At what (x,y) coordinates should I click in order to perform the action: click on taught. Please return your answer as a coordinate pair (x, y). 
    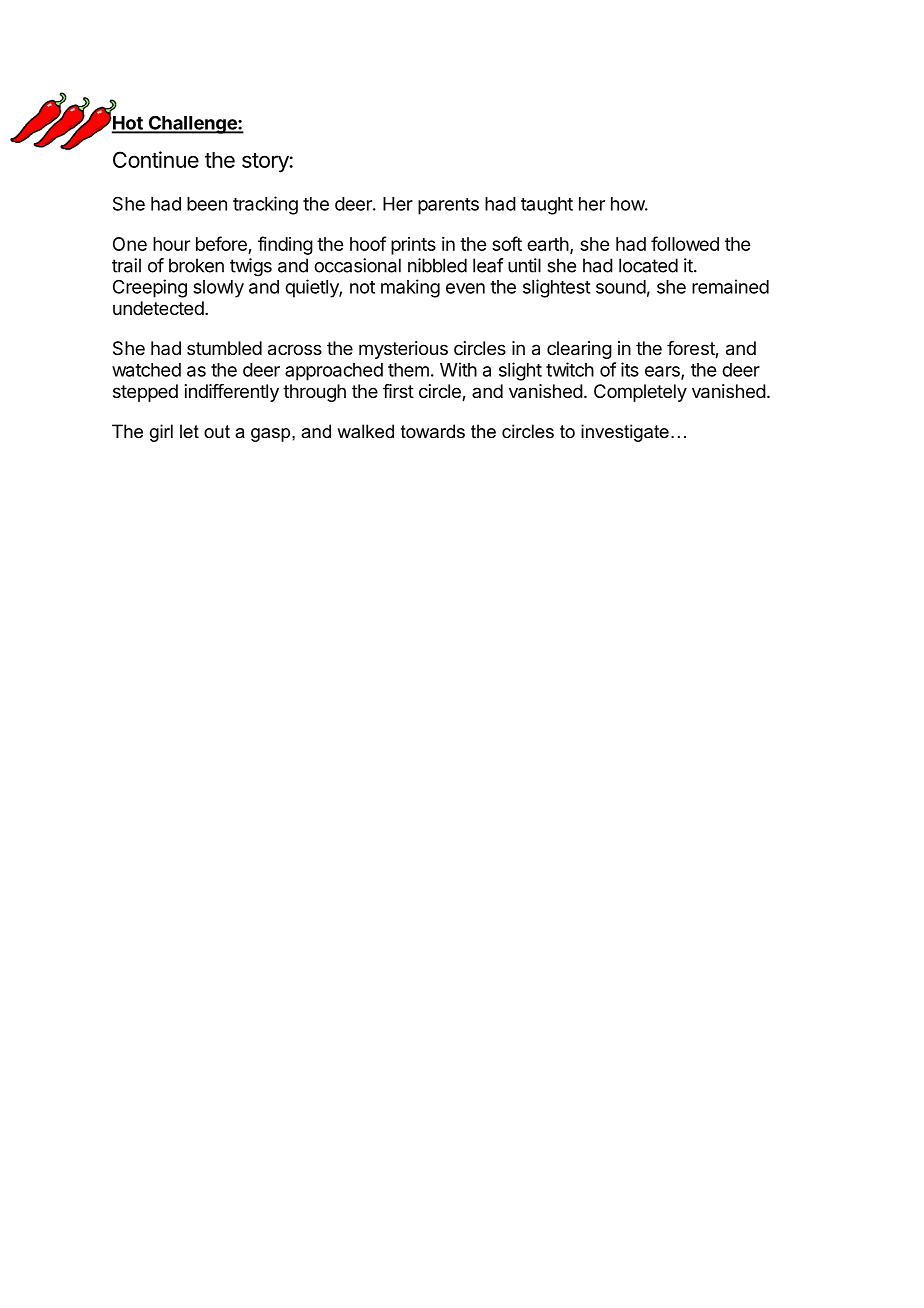
    Looking at the image, I should click on (547, 206).
